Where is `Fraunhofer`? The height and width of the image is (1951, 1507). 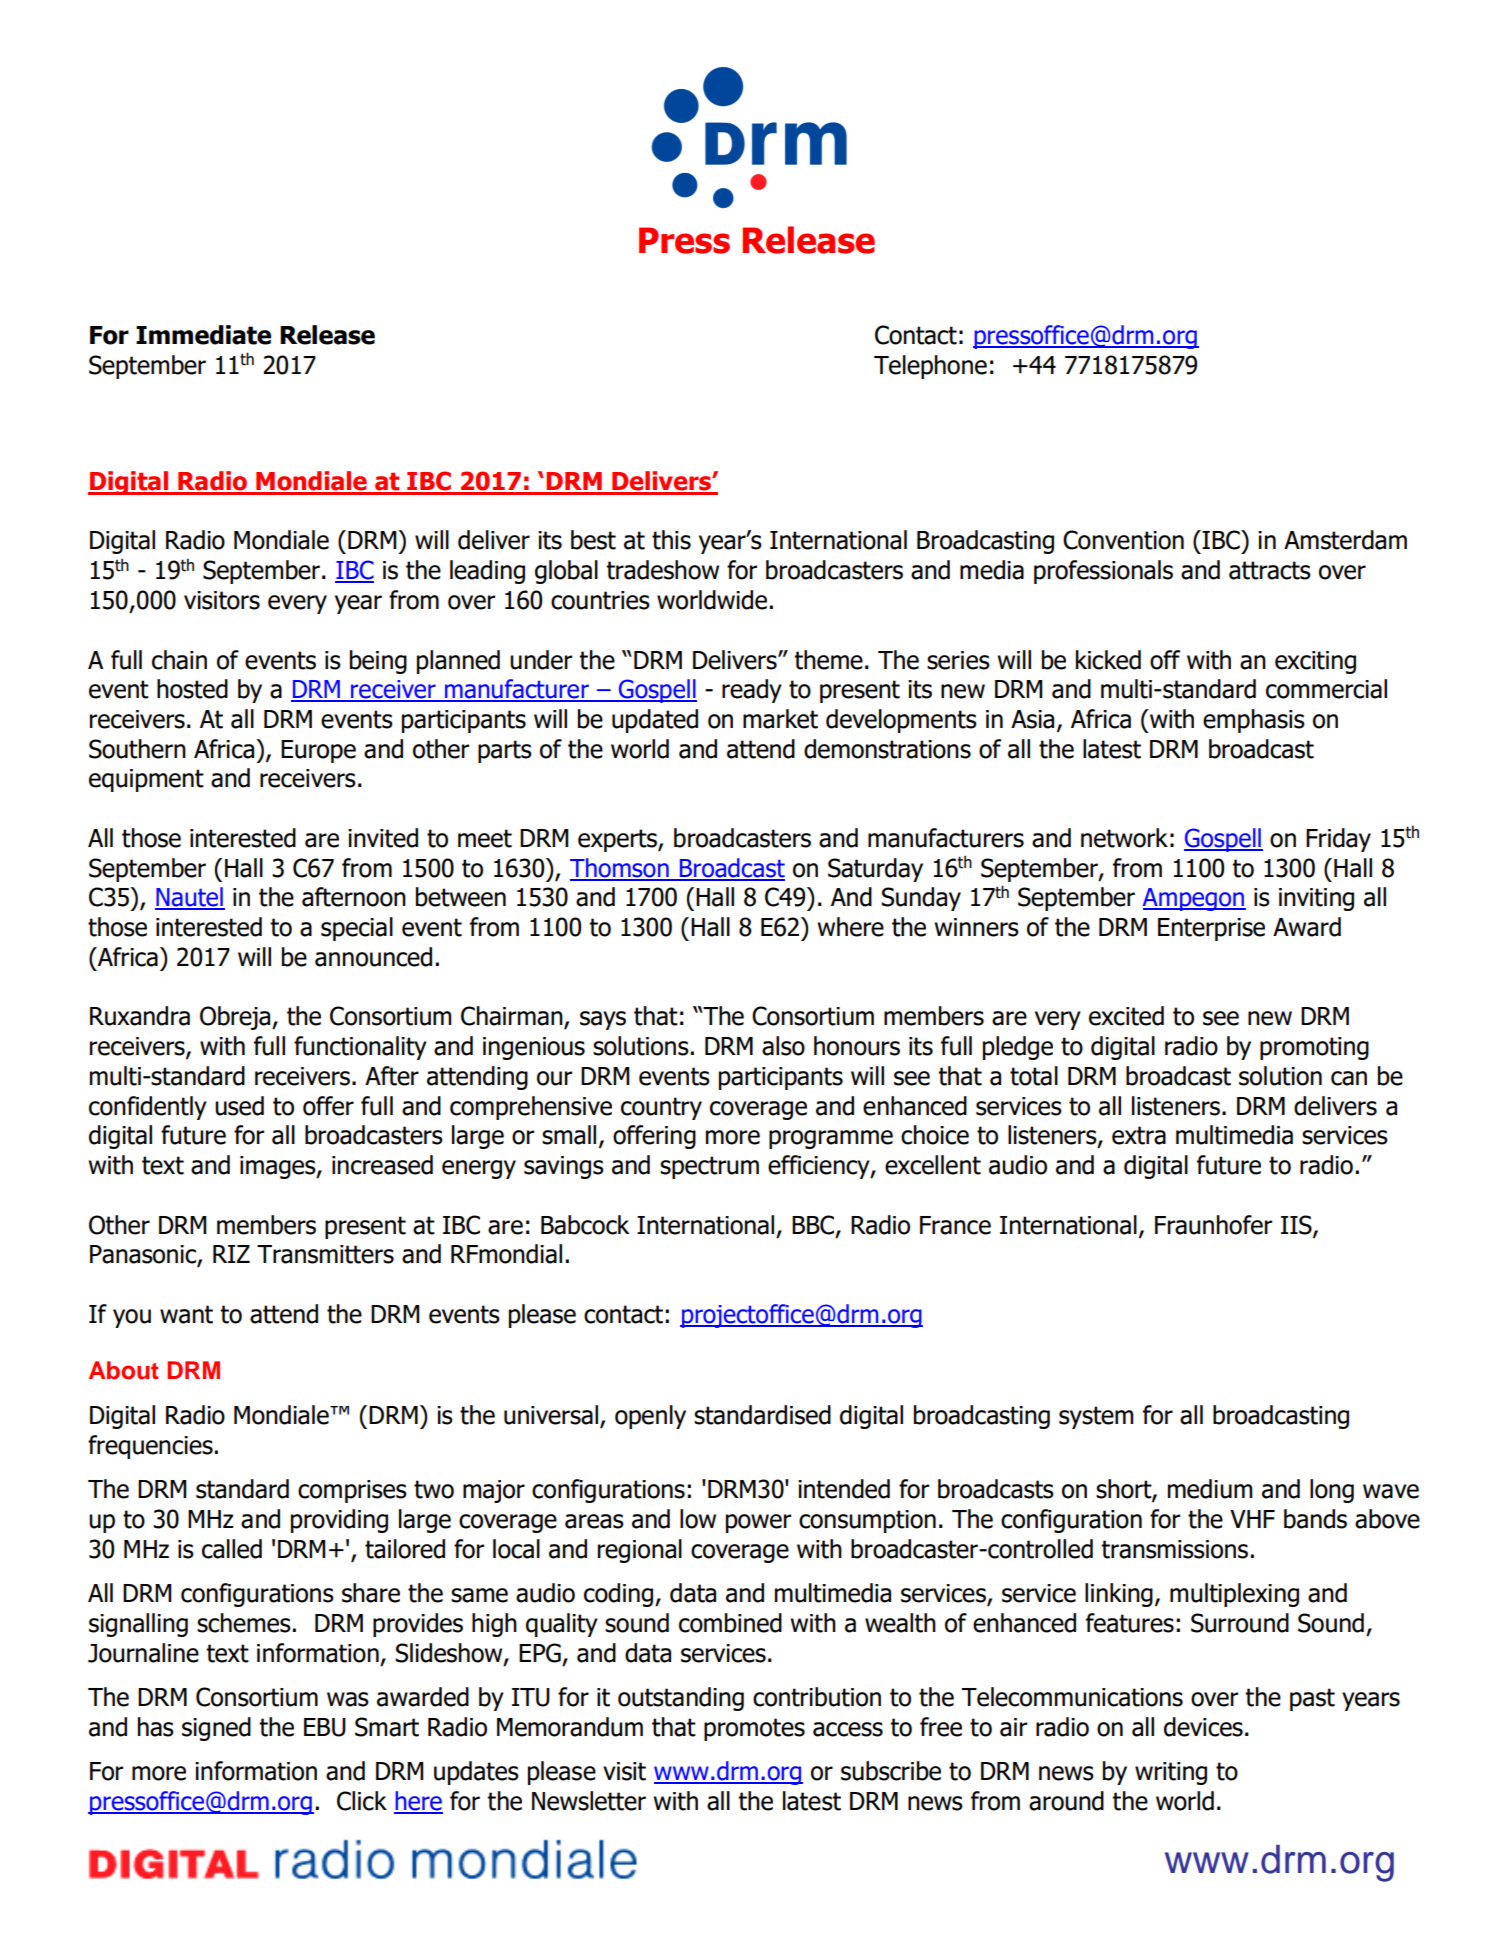 Fraunhofer is located at coordinates (1213, 1225).
